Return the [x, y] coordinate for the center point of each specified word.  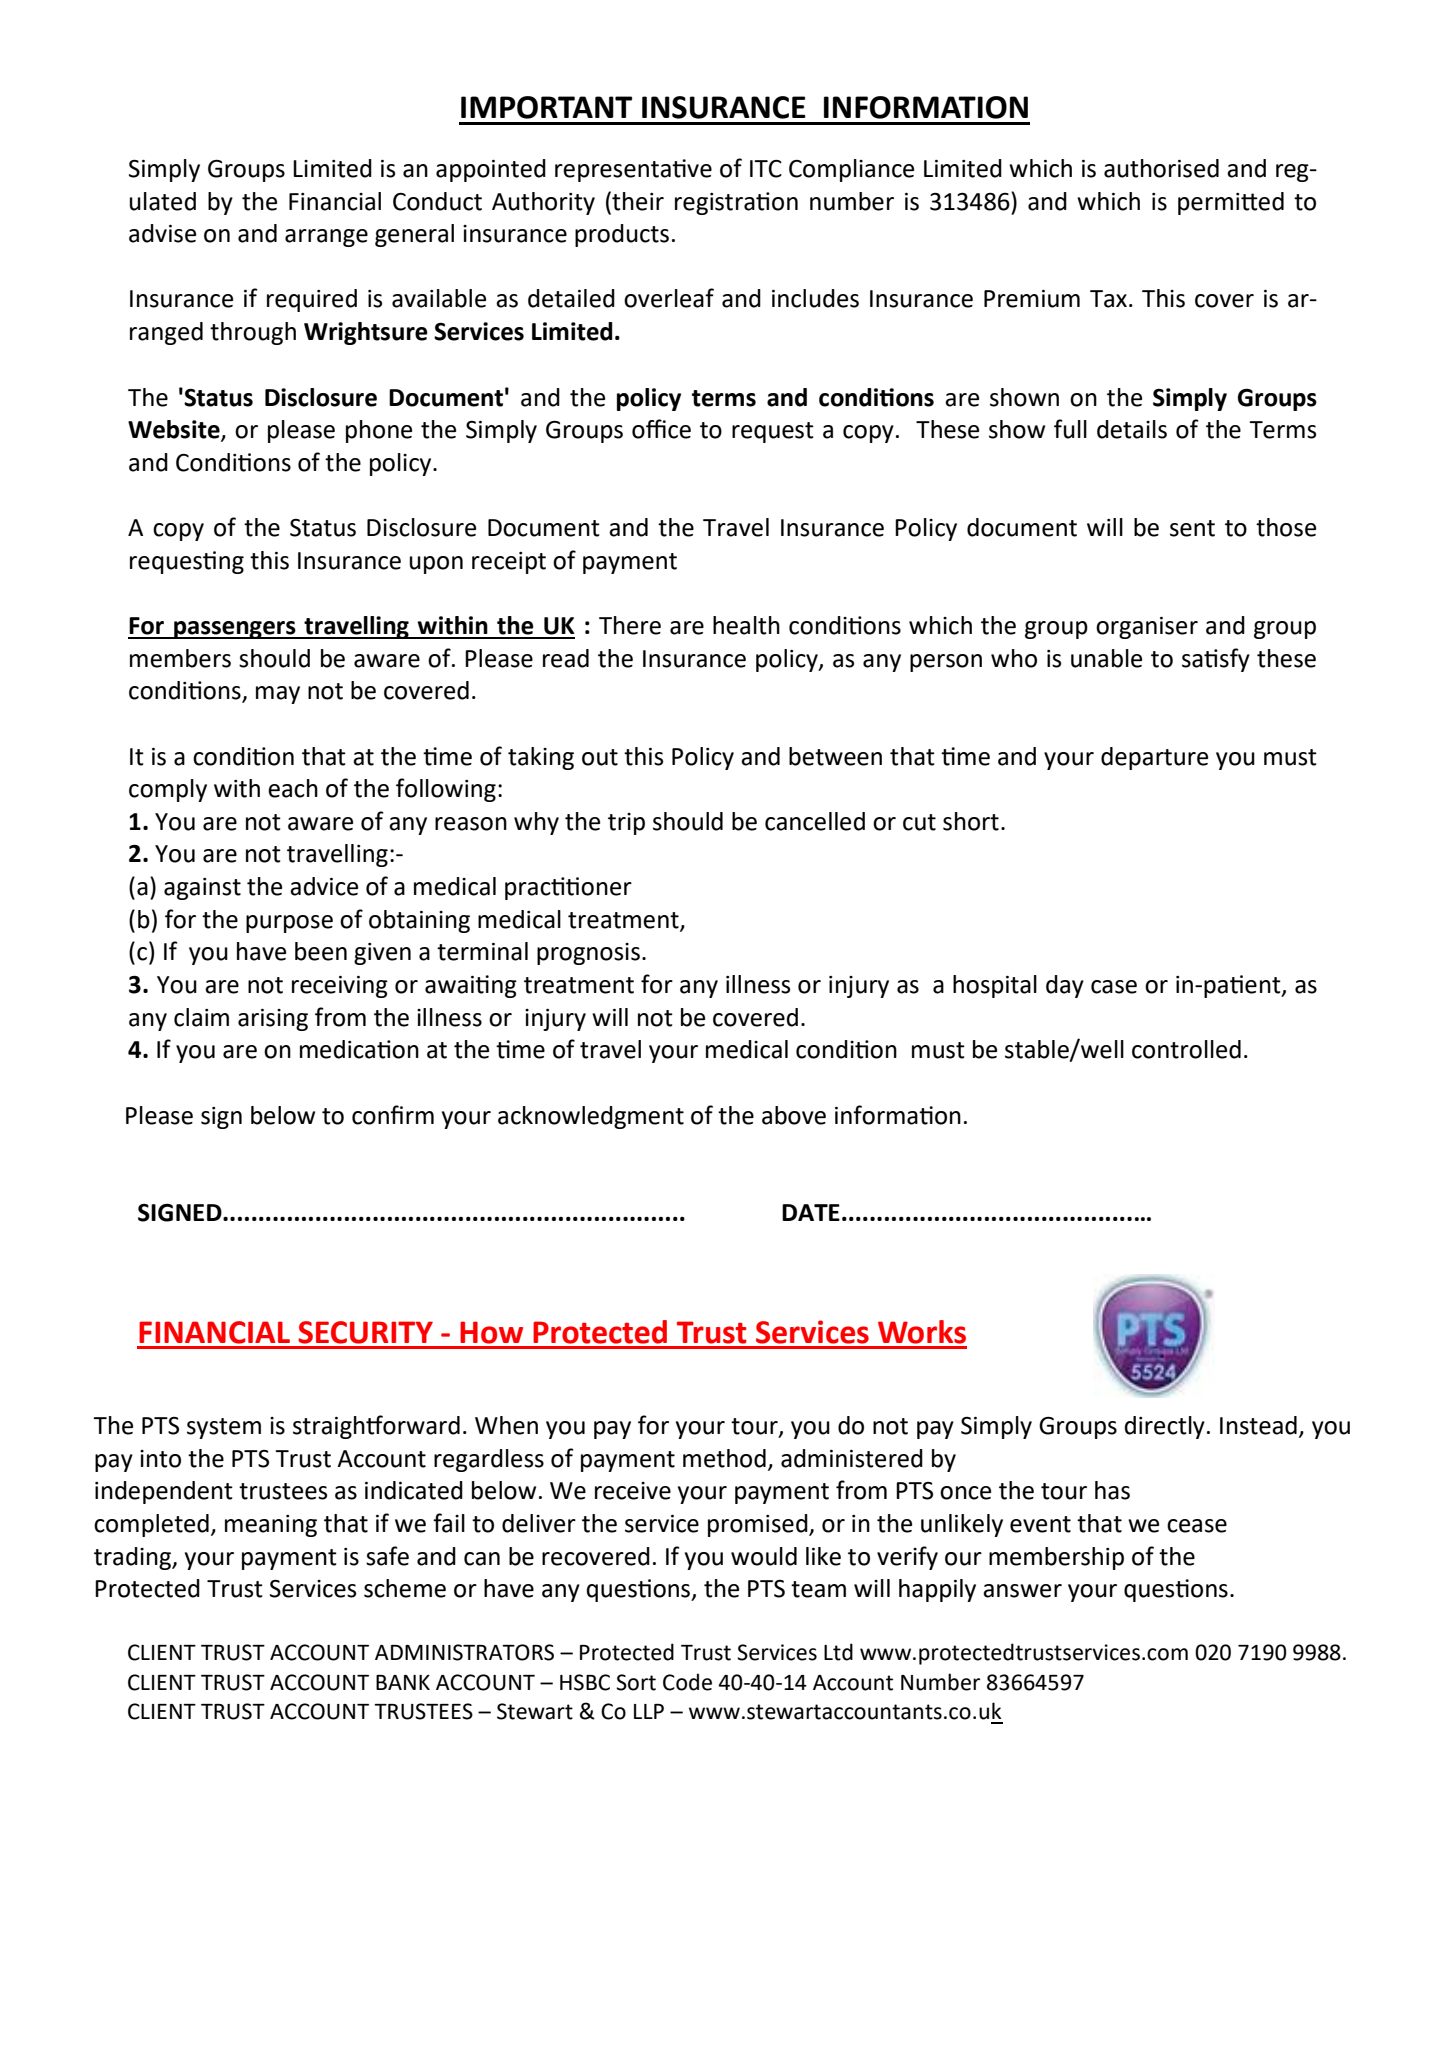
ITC [766, 169]
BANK [403, 1682]
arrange [326, 238]
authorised [1161, 168]
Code [687, 1682]
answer [1022, 1591]
